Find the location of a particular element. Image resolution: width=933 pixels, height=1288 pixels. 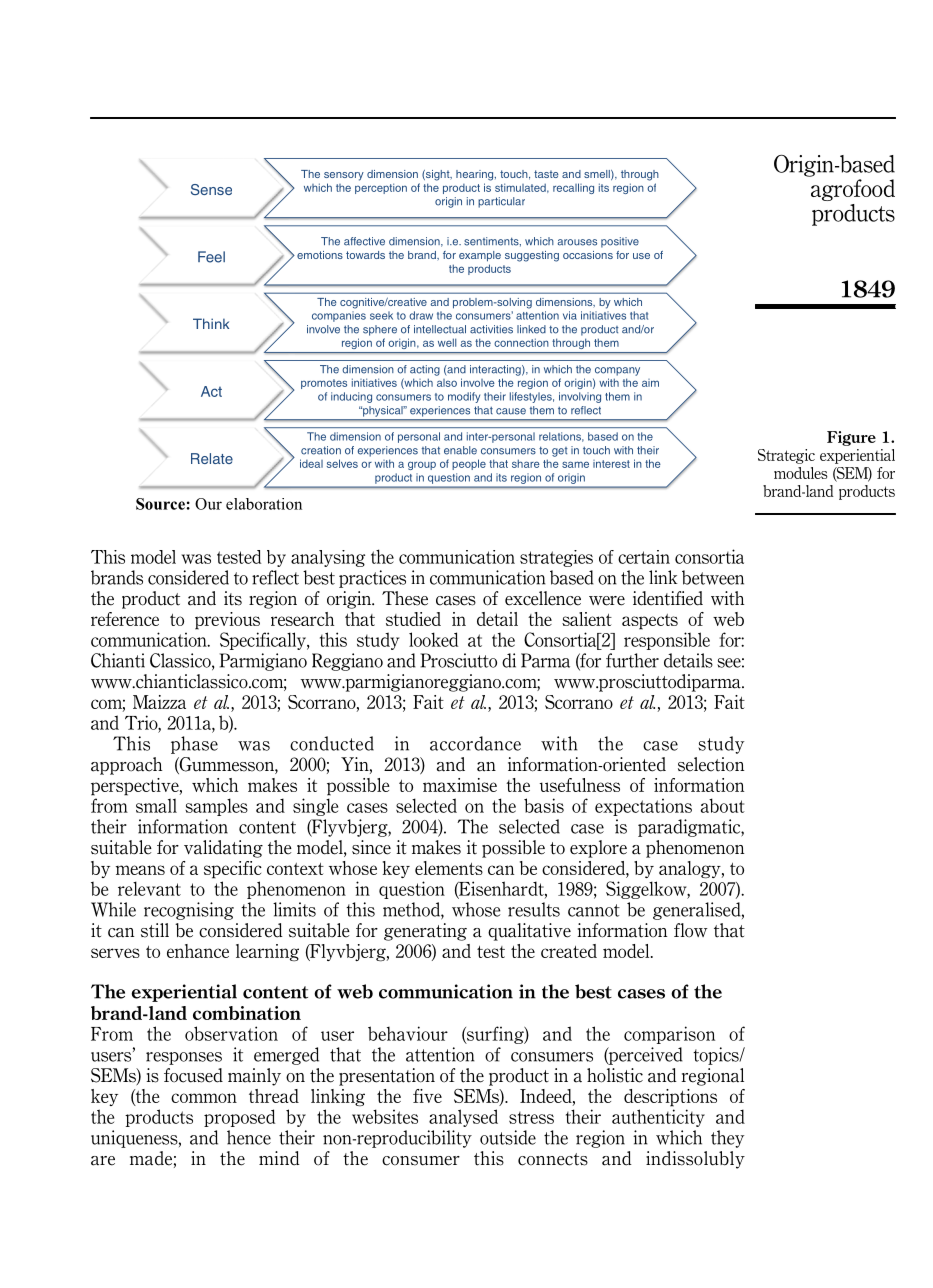

particular is located at coordinates (501, 202).
